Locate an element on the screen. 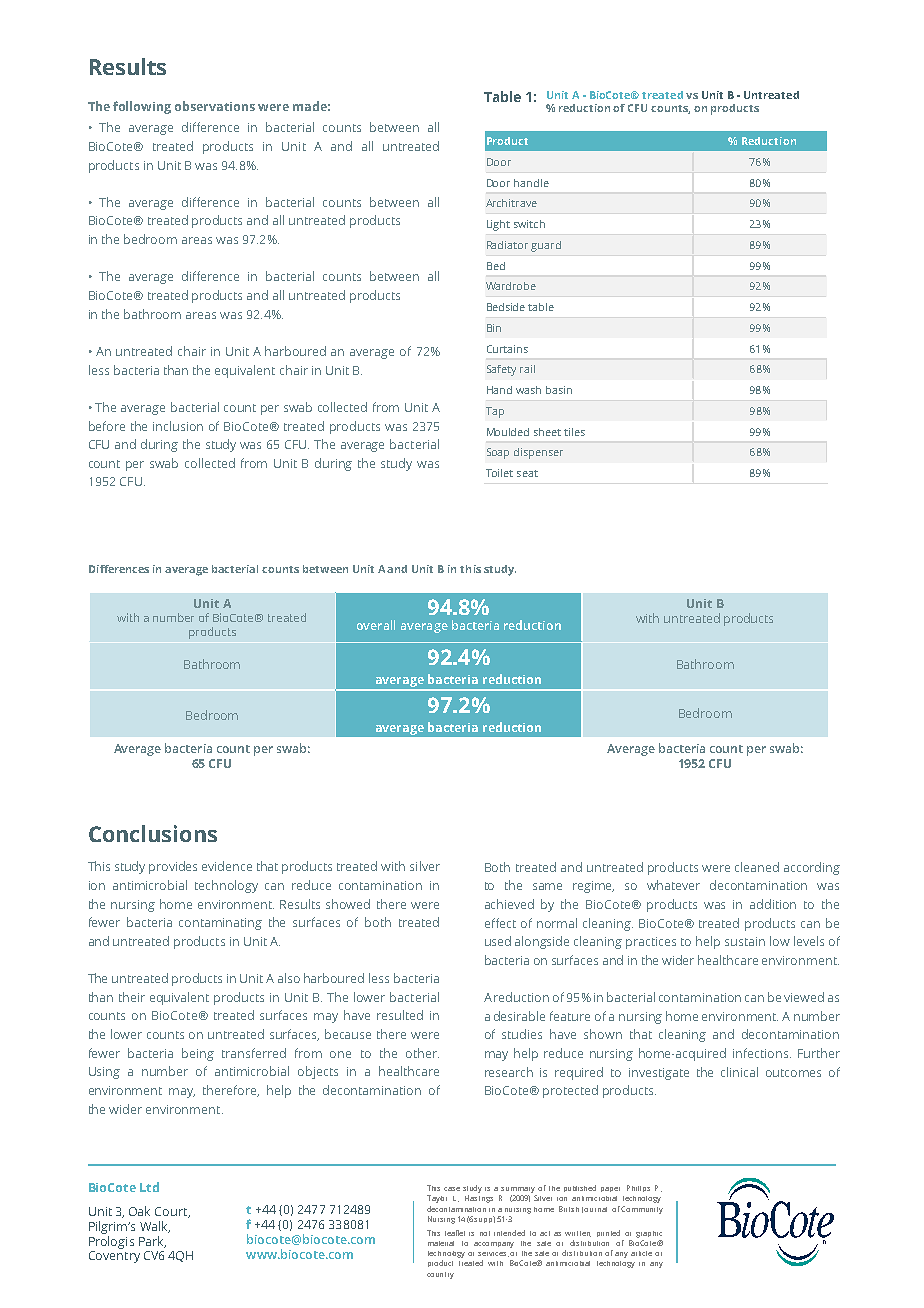  inclusion is located at coordinates (178, 426).
